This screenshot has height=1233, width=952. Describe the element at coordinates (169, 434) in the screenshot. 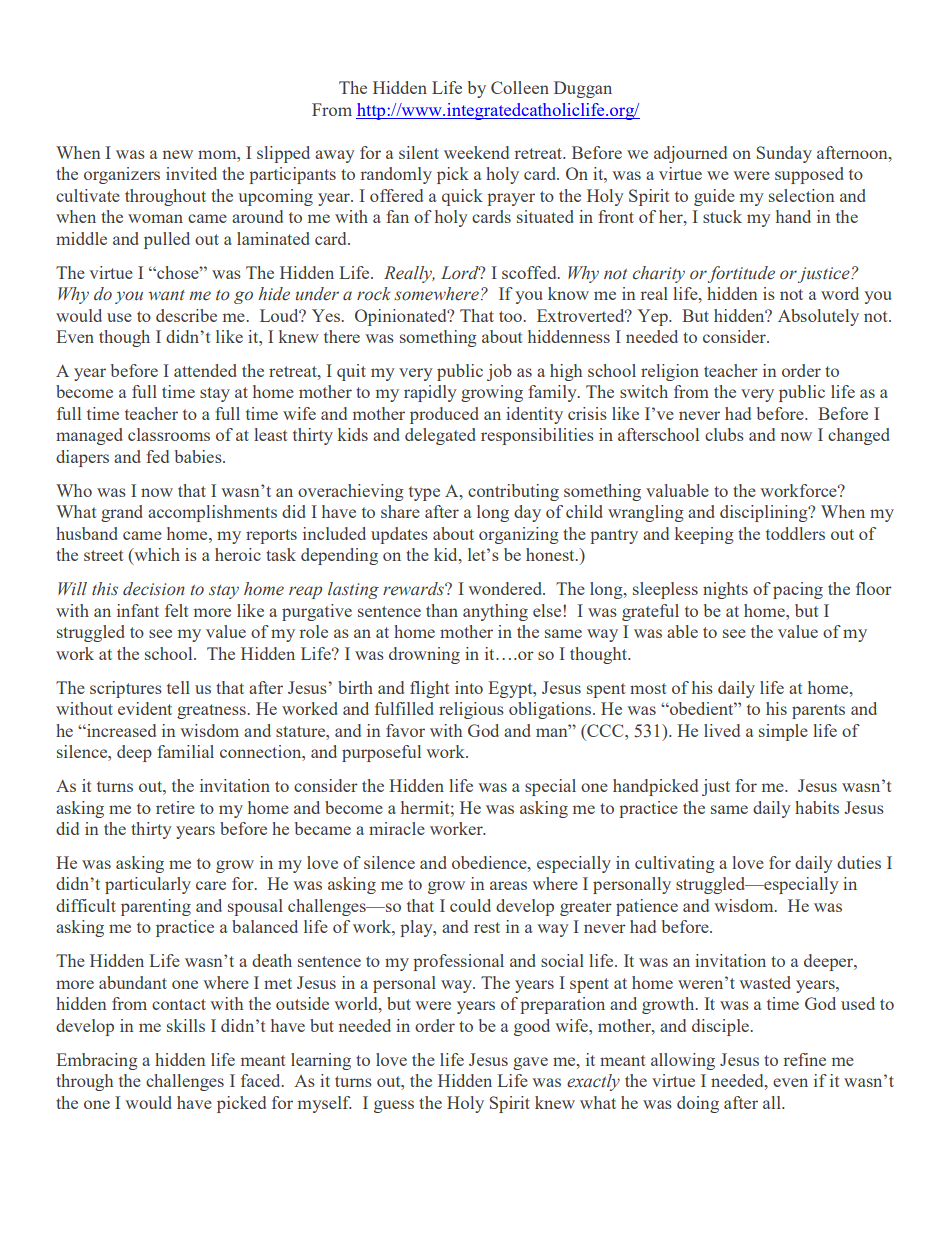

I see `classrooms` at that location.
